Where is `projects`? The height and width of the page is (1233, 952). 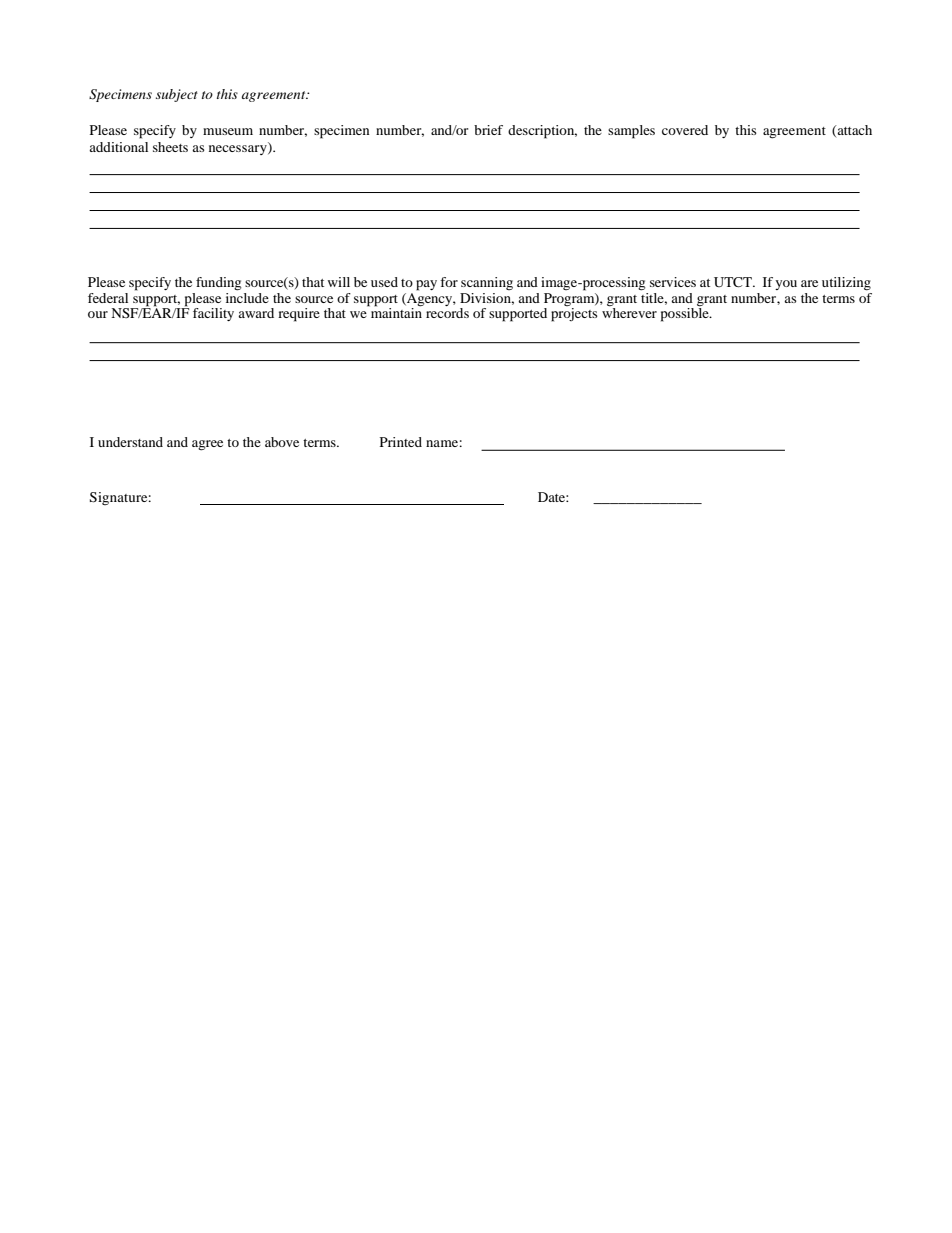 projects is located at coordinates (574, 315).
